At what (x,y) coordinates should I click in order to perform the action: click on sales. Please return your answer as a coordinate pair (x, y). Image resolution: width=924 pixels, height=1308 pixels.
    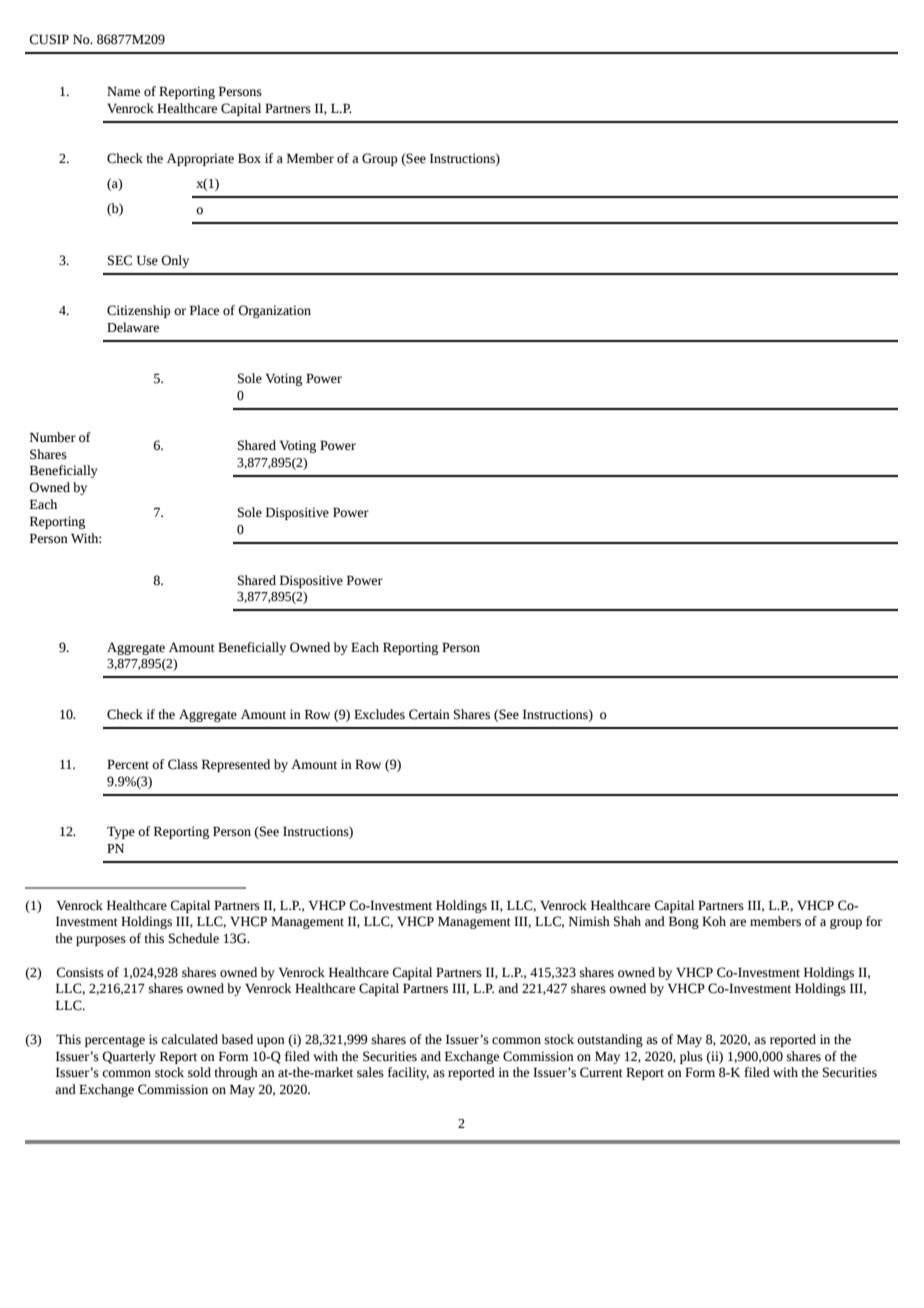
    Looking at the image, I should click on (370, 1072).
